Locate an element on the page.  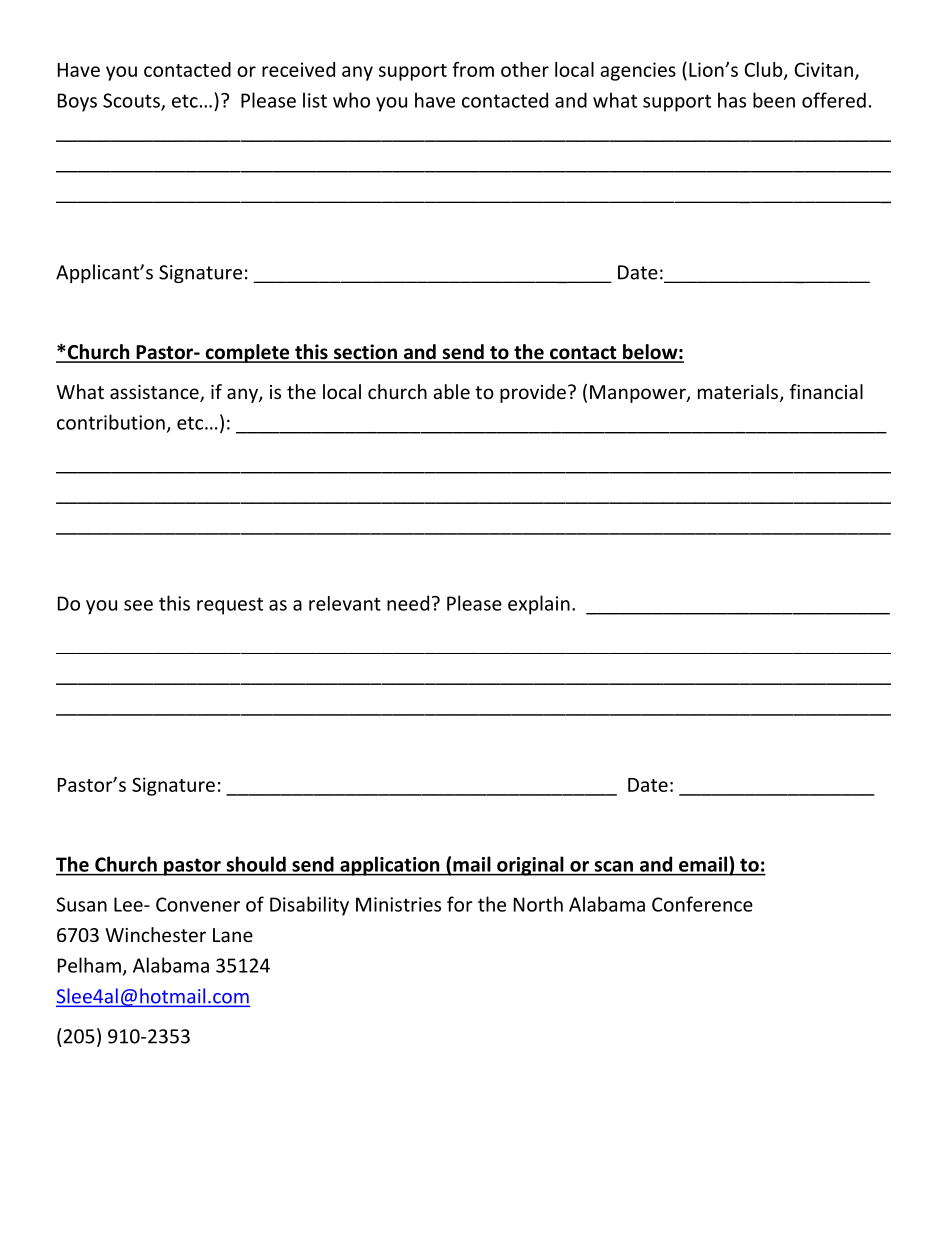
from is located at coordinates (473, 69).
